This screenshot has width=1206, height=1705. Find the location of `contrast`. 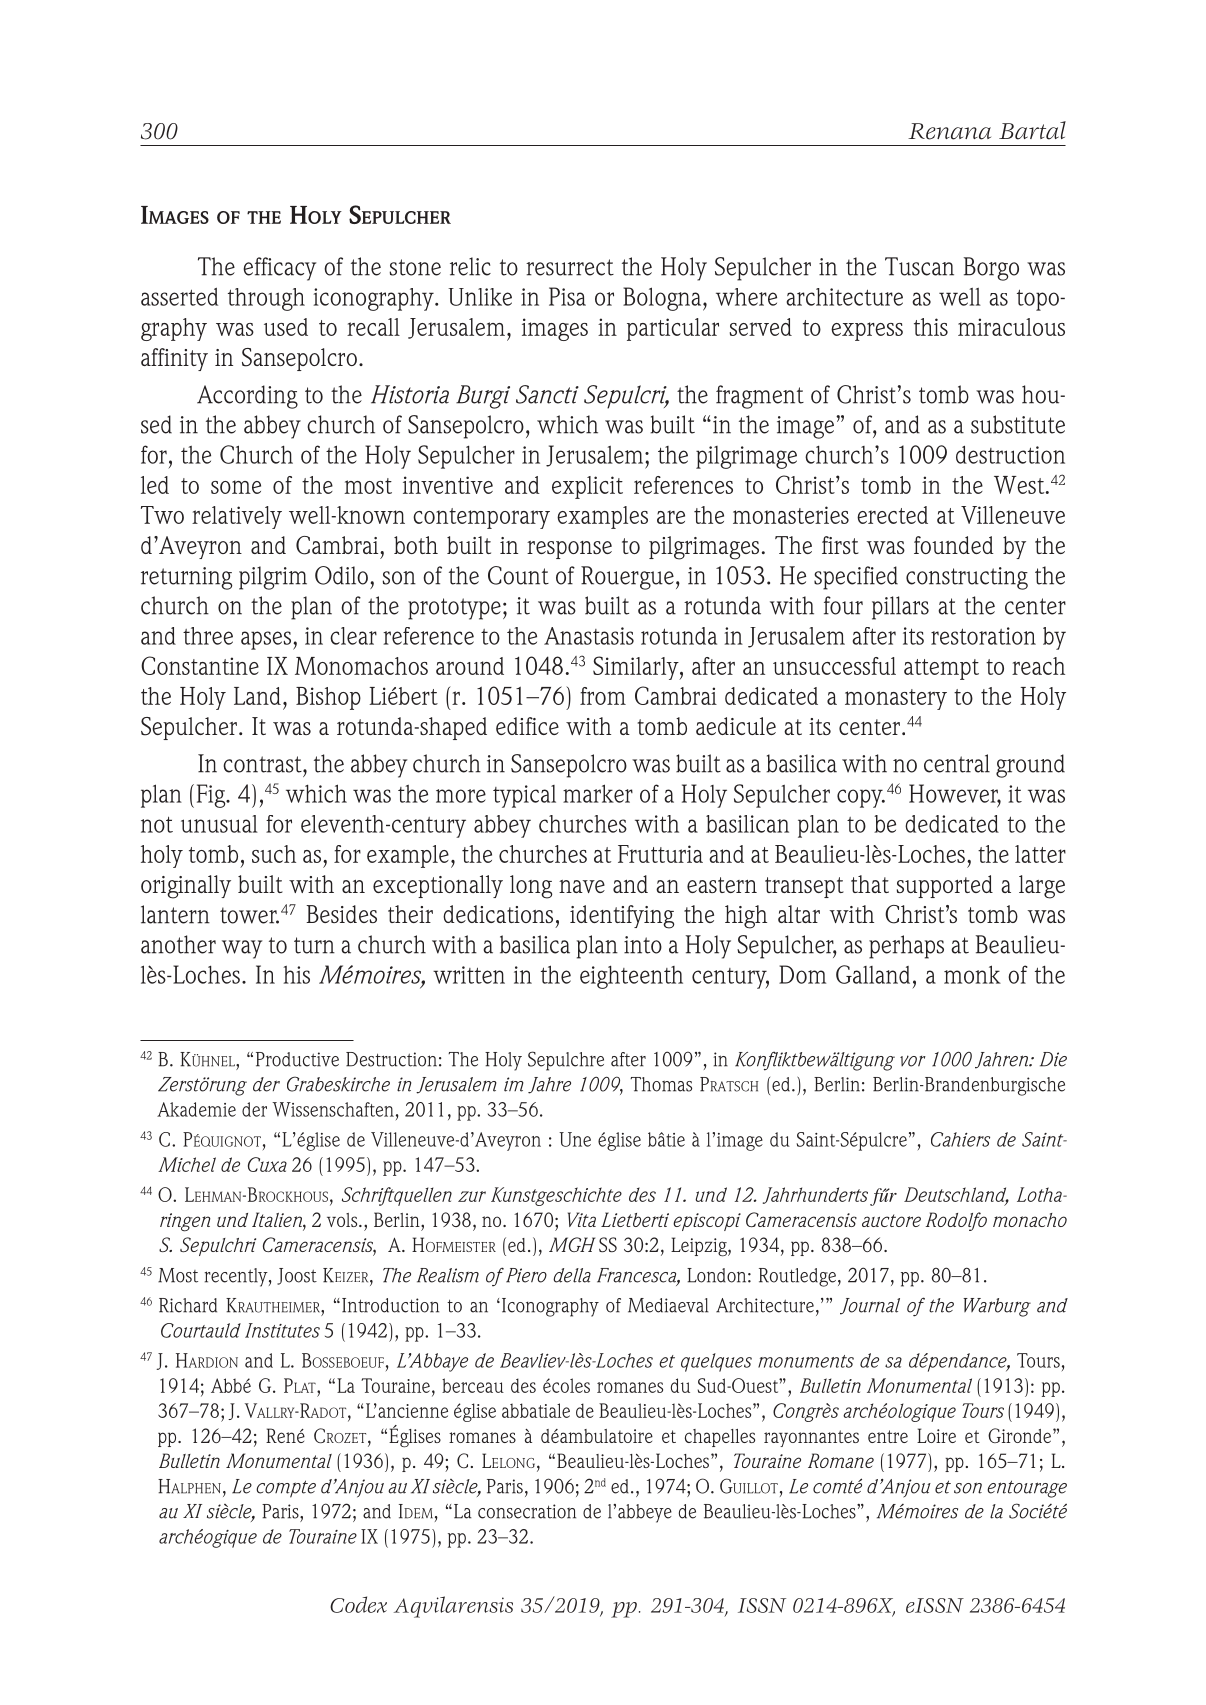

contrast is located at coordinates (263, 764).
